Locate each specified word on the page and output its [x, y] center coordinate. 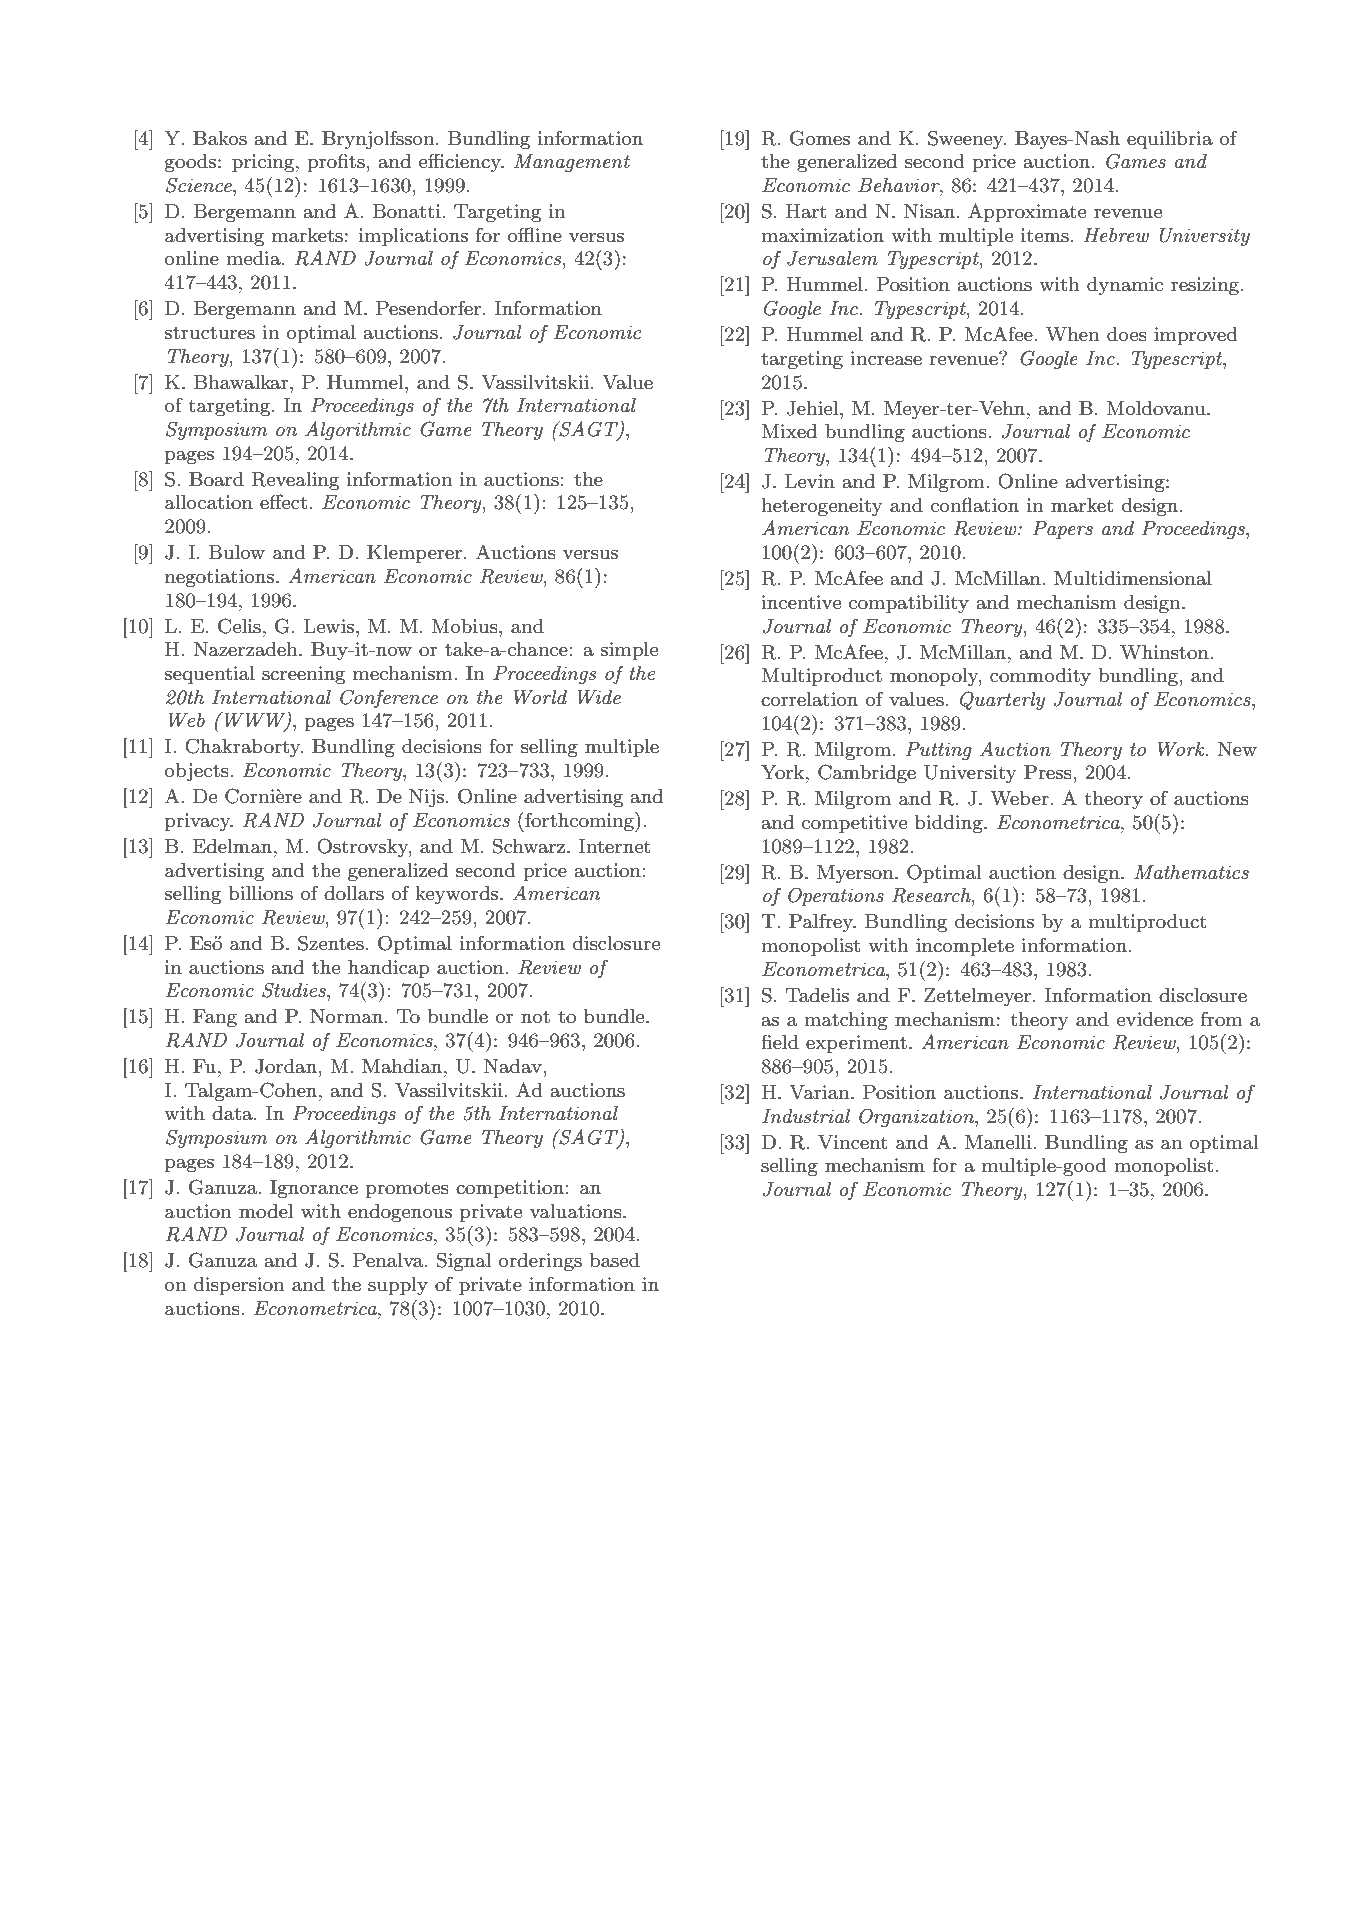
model [266, 1211]
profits [337, 162]
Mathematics [1191, 872]
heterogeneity [822, 507]
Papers [1063, 530]
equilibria [1170, 140]
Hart [806, 211]
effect [285, 501]
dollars [354, 893]
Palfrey [822, 922]
